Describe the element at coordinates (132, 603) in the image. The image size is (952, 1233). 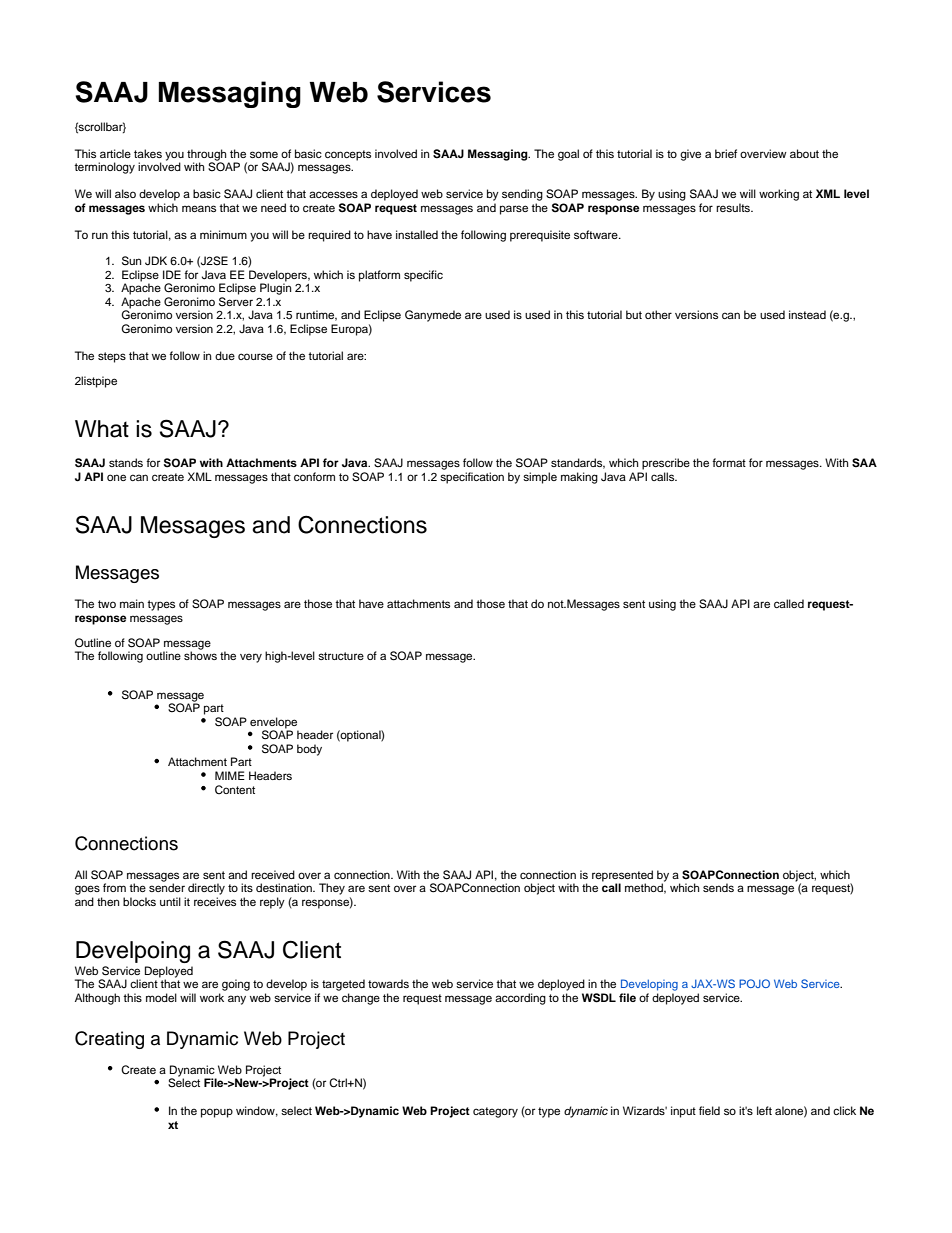
I see `main` at that location.
